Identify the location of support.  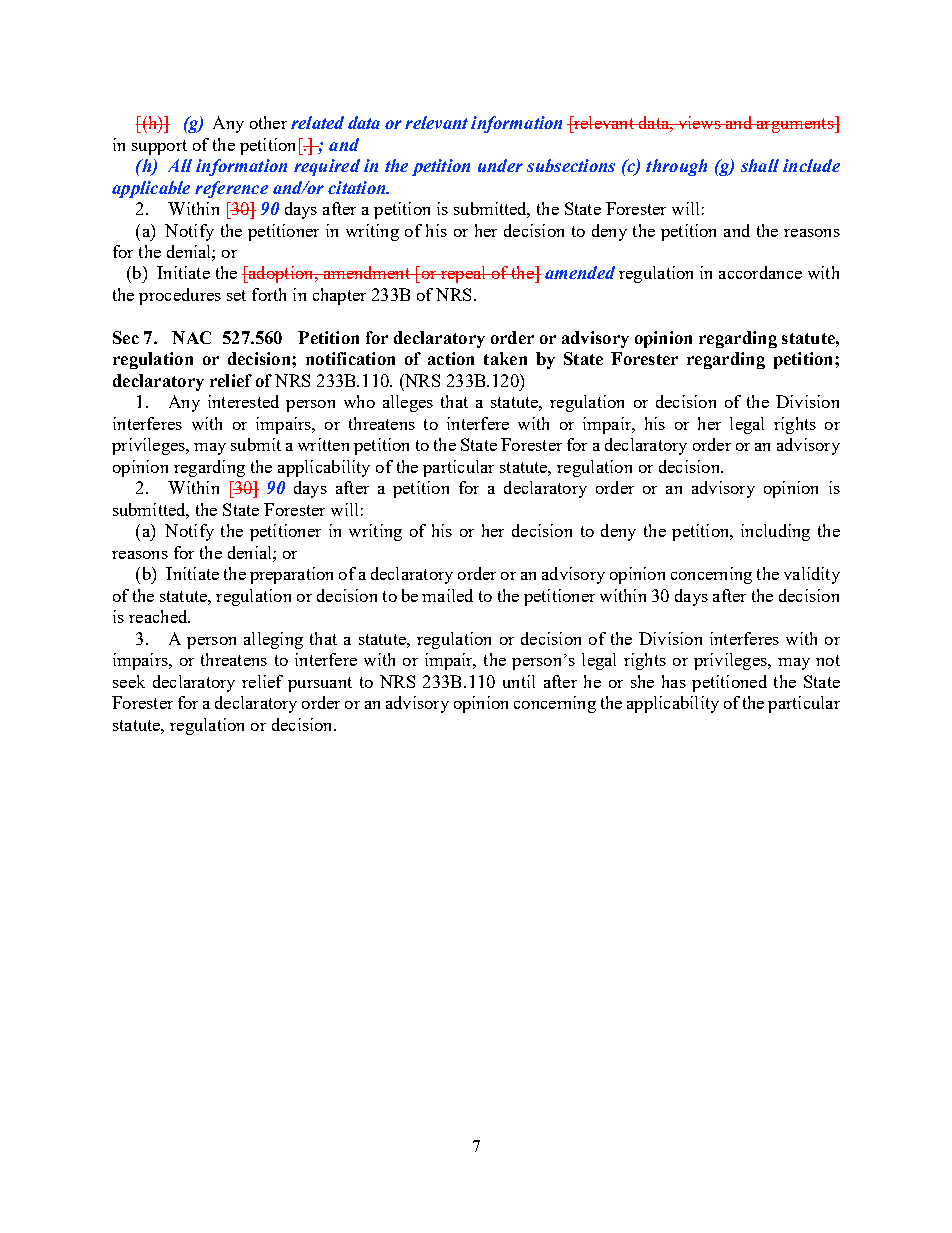
(159, 147).
